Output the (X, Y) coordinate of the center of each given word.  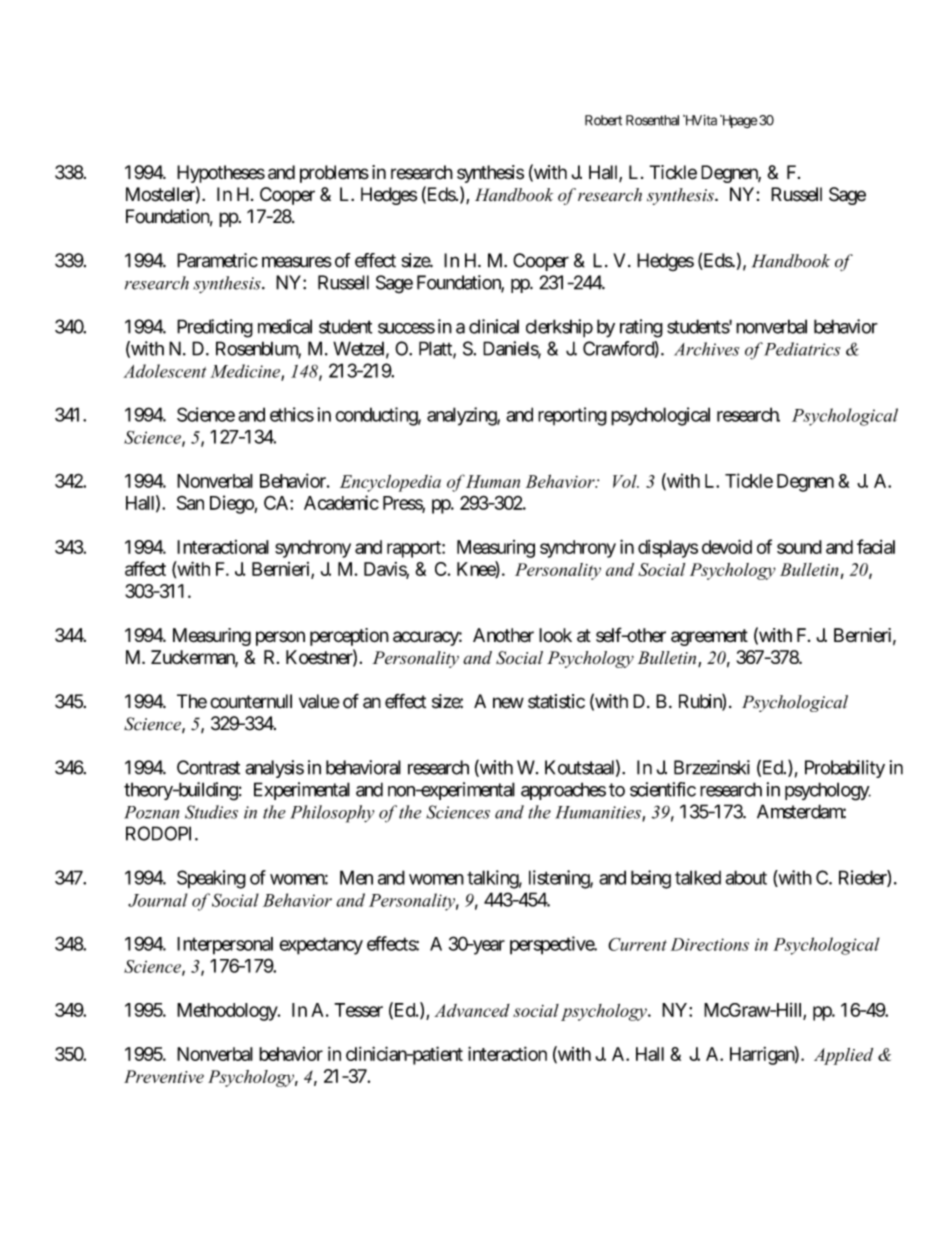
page (742, 122)
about (746, 877)
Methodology (228, 1012)
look (555, 635)
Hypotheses (221, 174)
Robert (603, 120)
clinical (494, 326)
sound (799, 547)
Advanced (472, 1010)
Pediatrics (802, 349)
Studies (211, 812)
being (651, 879)
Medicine (246, 372)
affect (145, 568)
